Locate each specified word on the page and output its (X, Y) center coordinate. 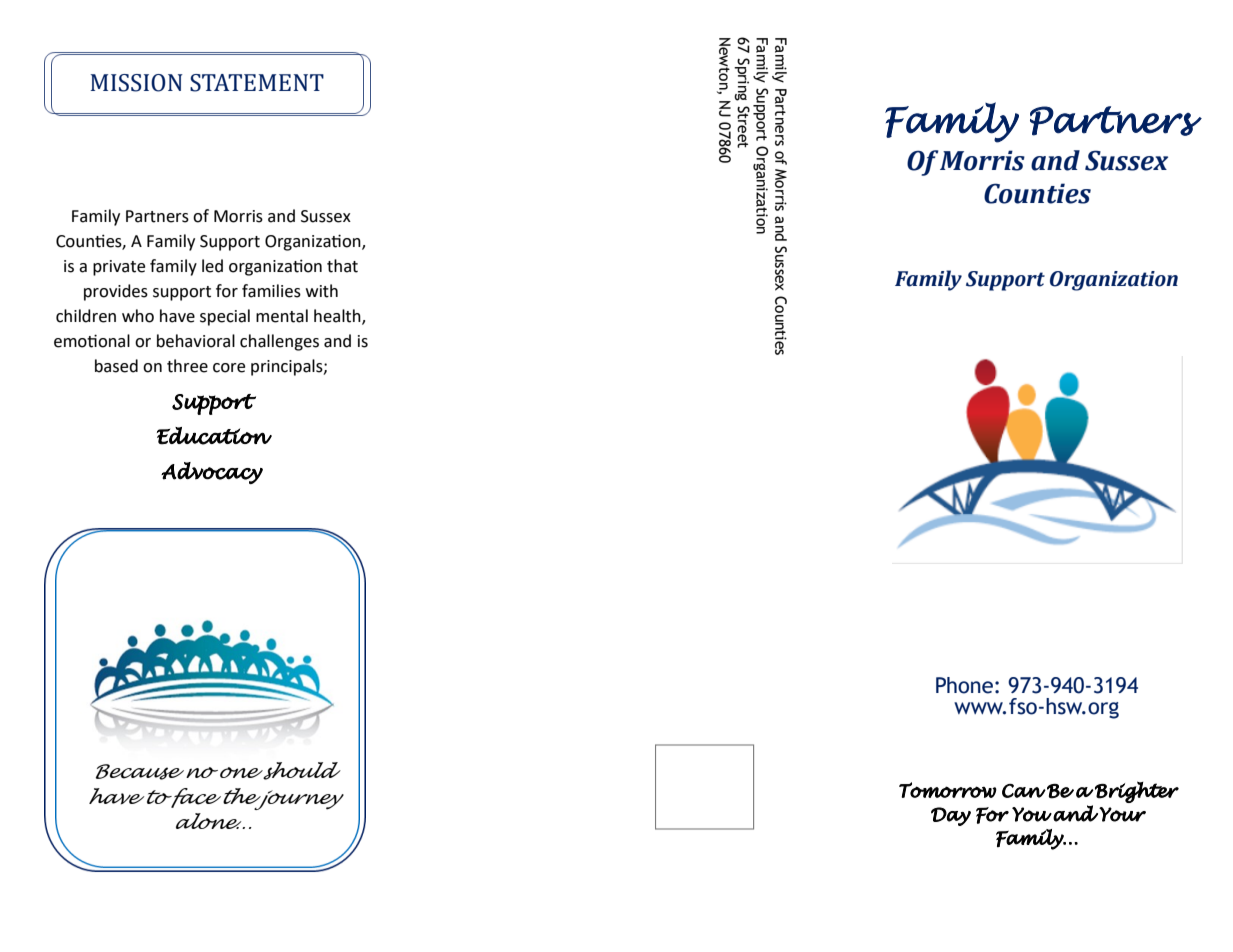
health (338, 317)
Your (1122, 814)
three (187, 366)
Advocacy (212, 473)
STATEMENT (257, 83)
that (342, 266)
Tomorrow (948, 790)
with (322, 291)
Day (951, 816)
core (229, 368)
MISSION (137, 83)
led (212, 266)
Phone (964, 685)
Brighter (1136, 792)
